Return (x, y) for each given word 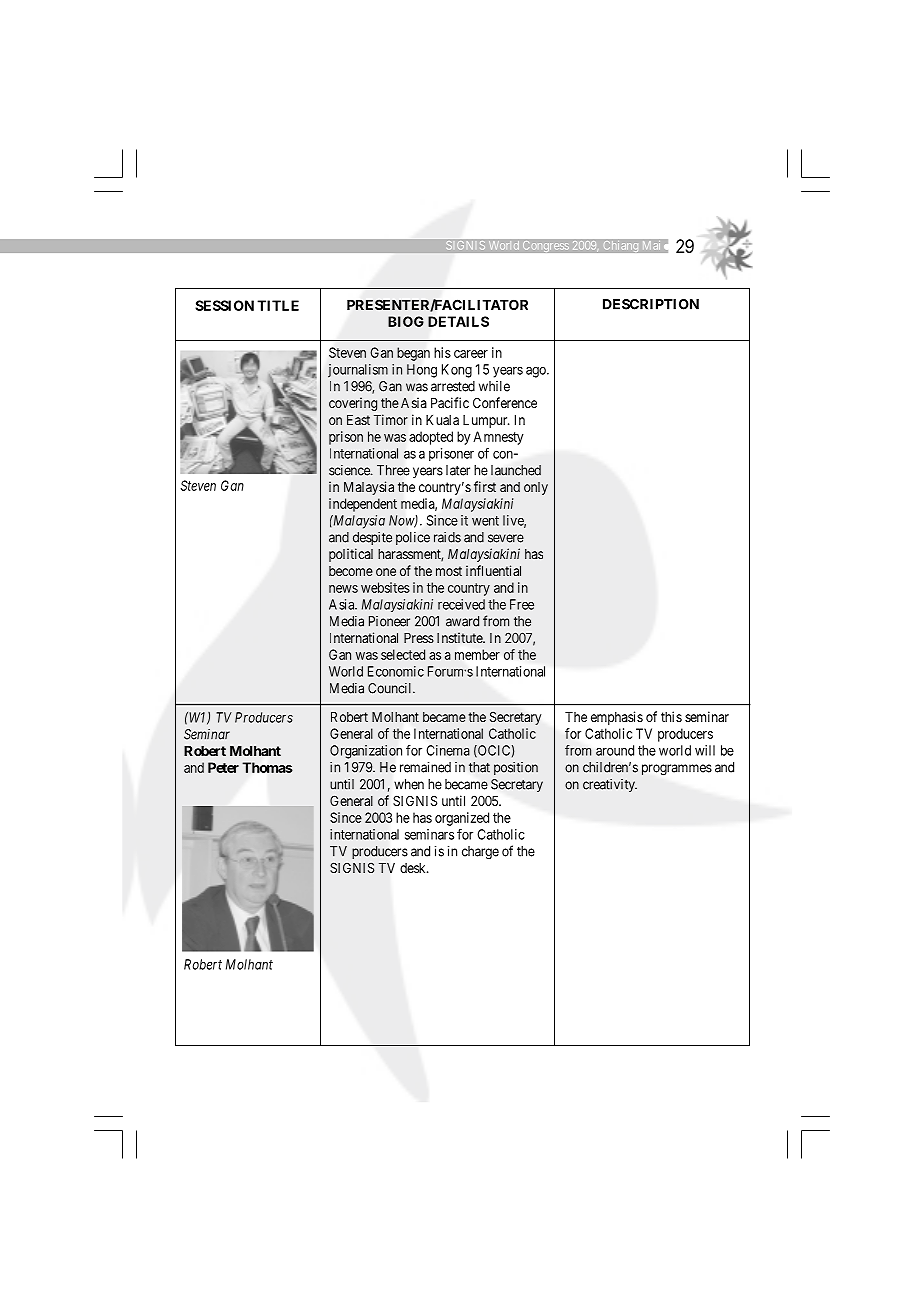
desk (414, 868)
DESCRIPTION (651, 304)
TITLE (278, 305)
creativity (610, 785)
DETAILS (458, 321)
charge (480, 853)
